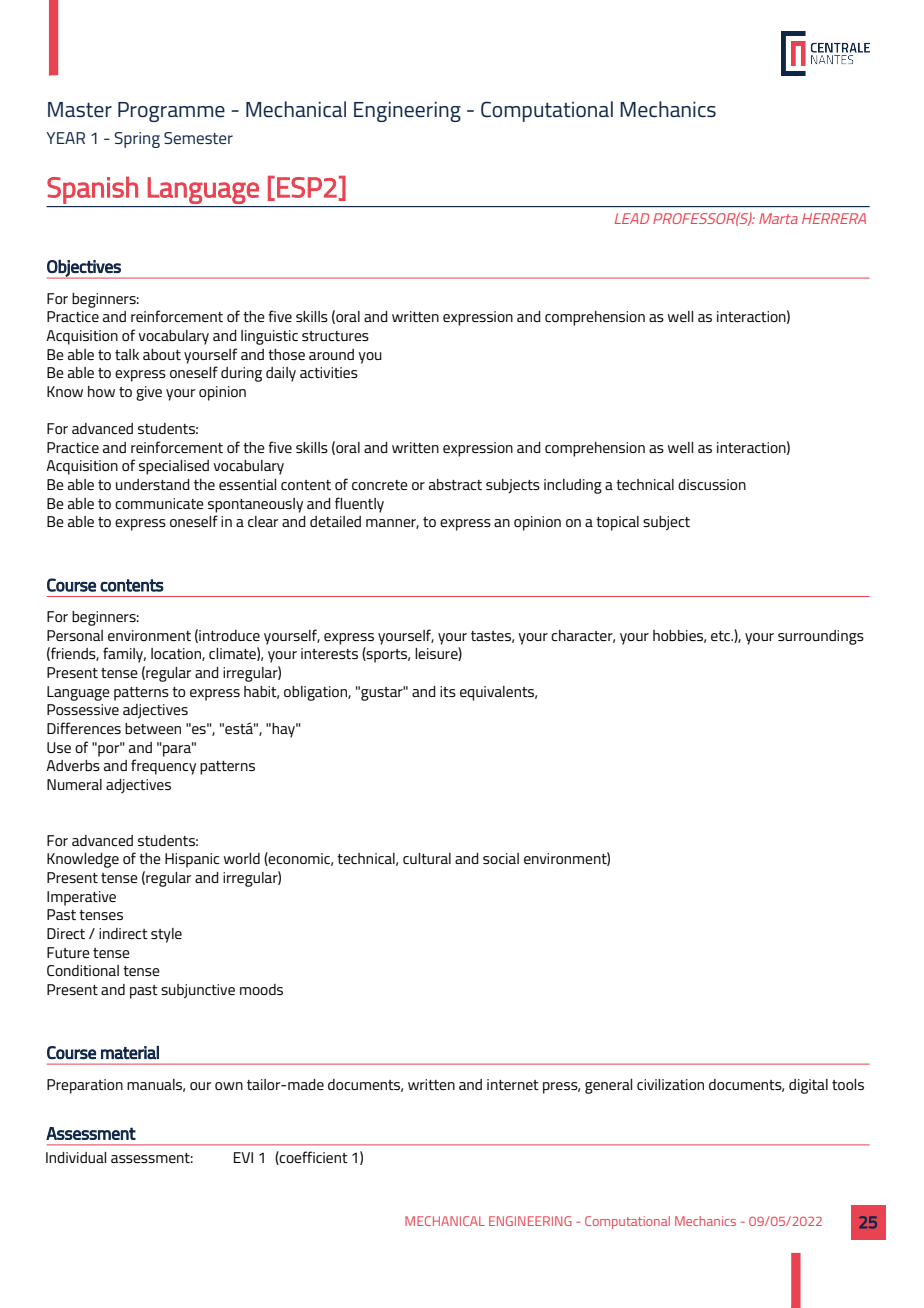 Image resolution: width=924 pixels, height=1308 pixels. What do you see at coordinates (427, 858) in the image?
I see `cultural` at bounding box center [427, 858].
